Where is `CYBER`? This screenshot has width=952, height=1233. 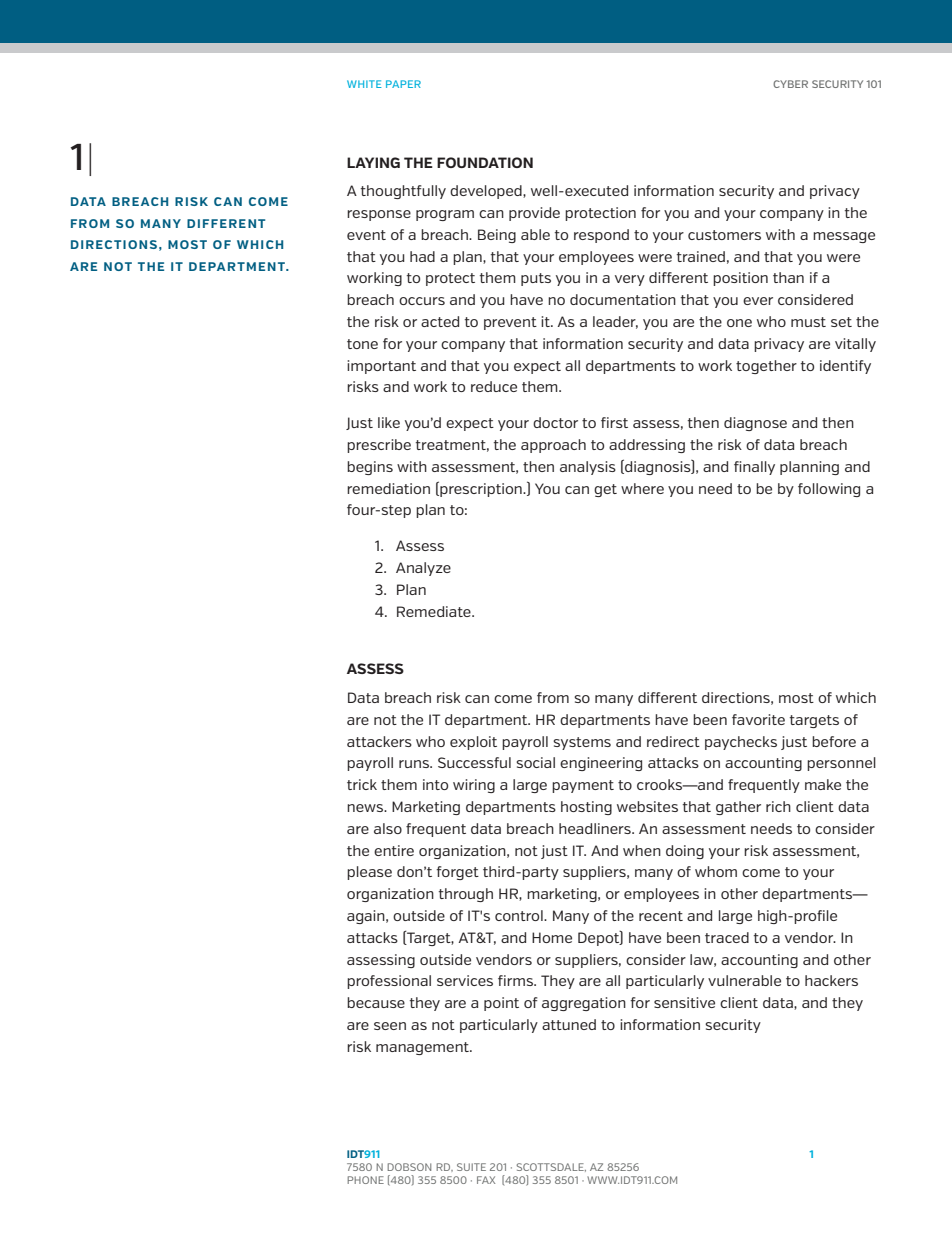
CYBER is located at coordinates (790, 84).
